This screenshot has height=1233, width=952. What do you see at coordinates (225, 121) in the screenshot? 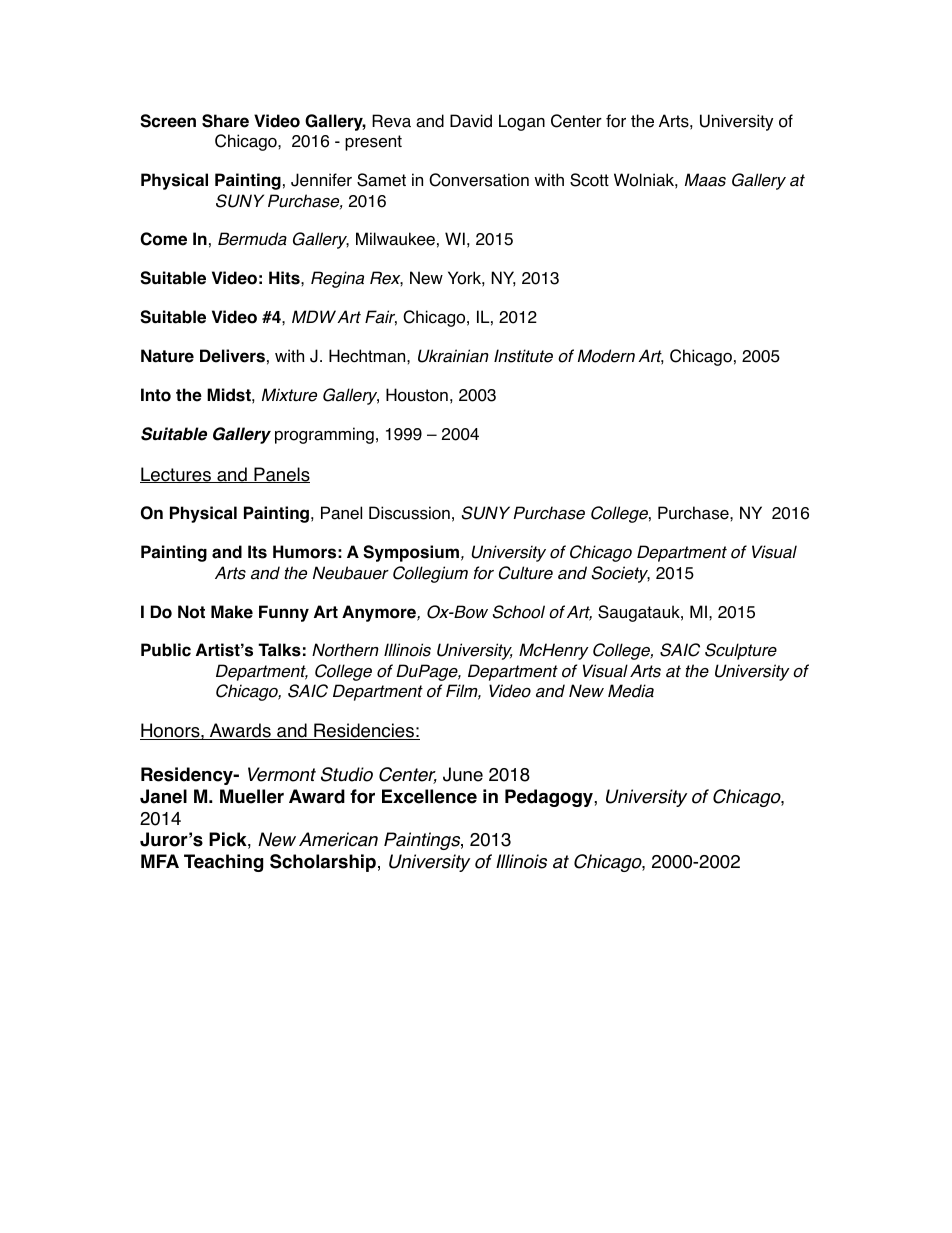
I see `Share` at bounding box center [225, 121].
